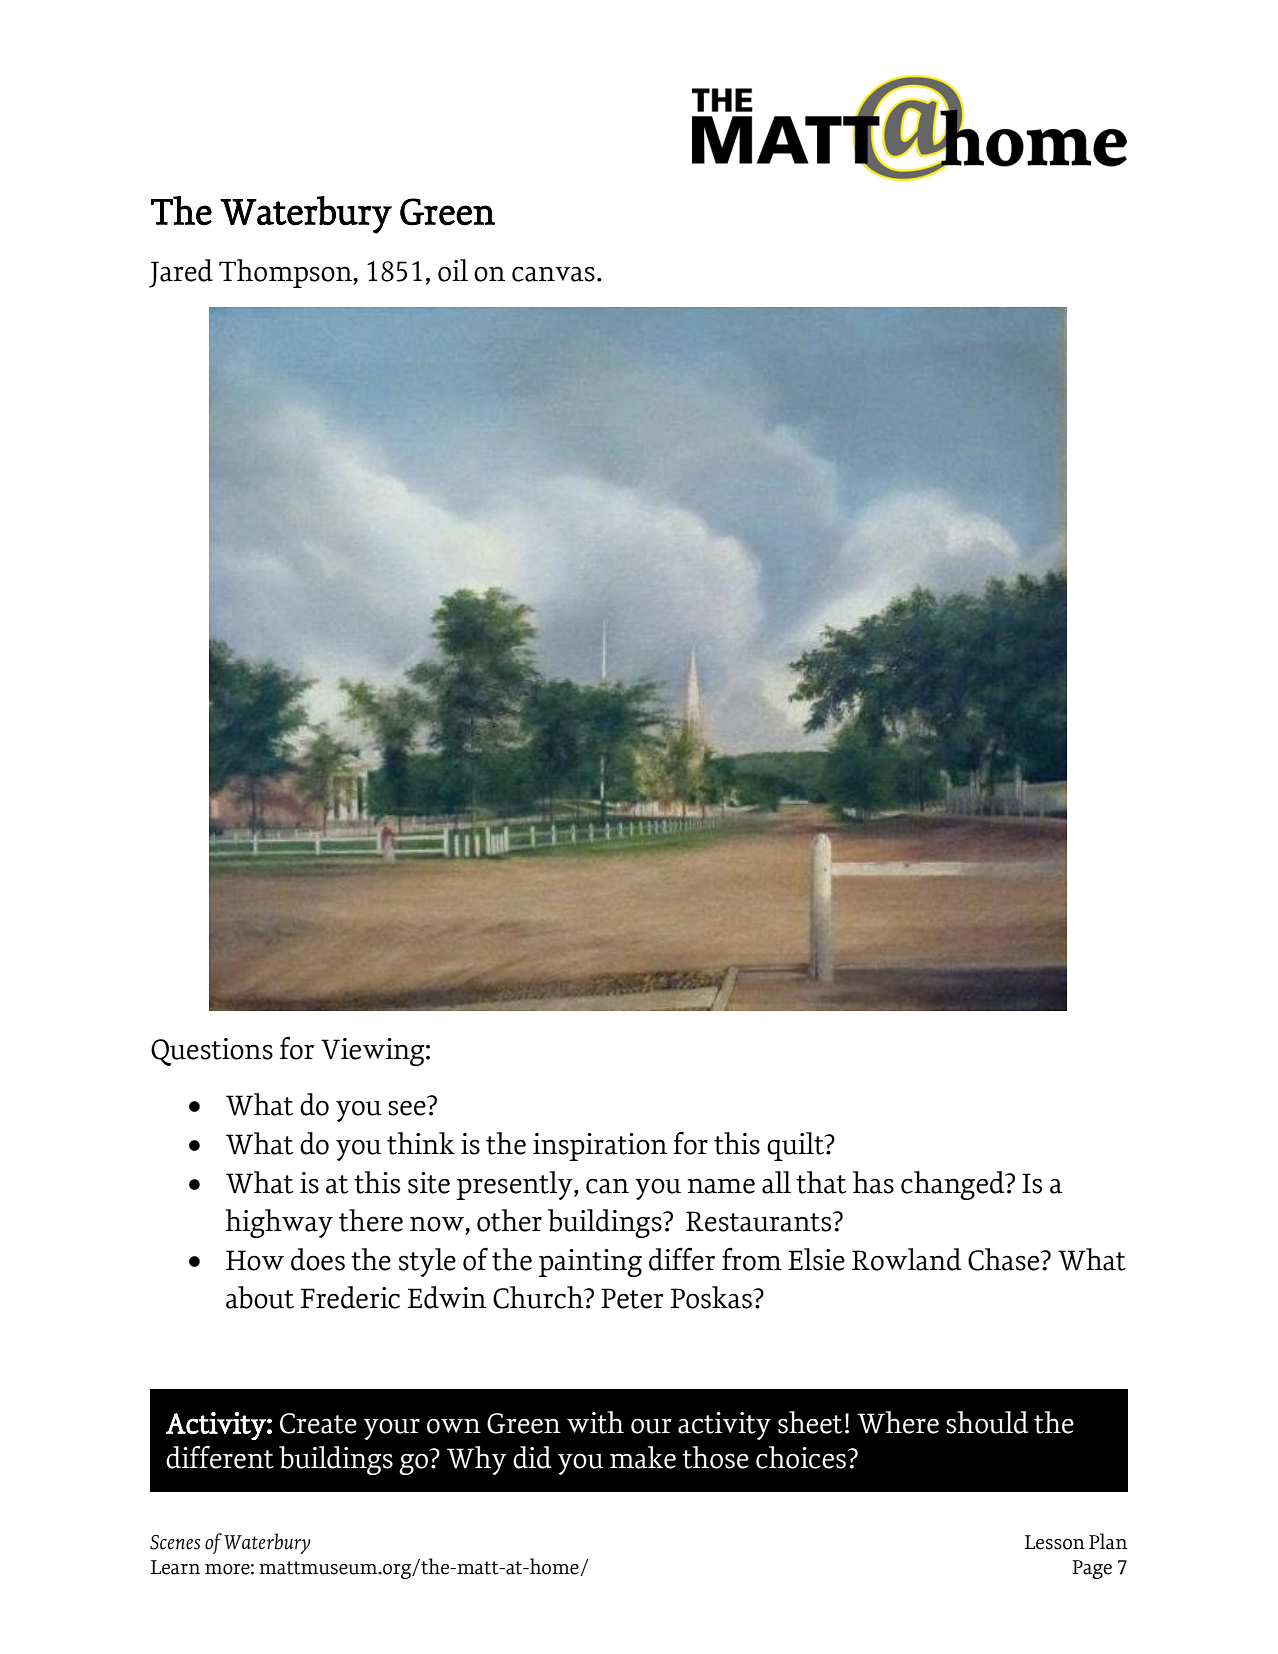 The image size is (1278, 1654). What do you see at coordinates (175, 1542) in the screenshot?
I see `Scenes` at bounding box center [175, 1542].
